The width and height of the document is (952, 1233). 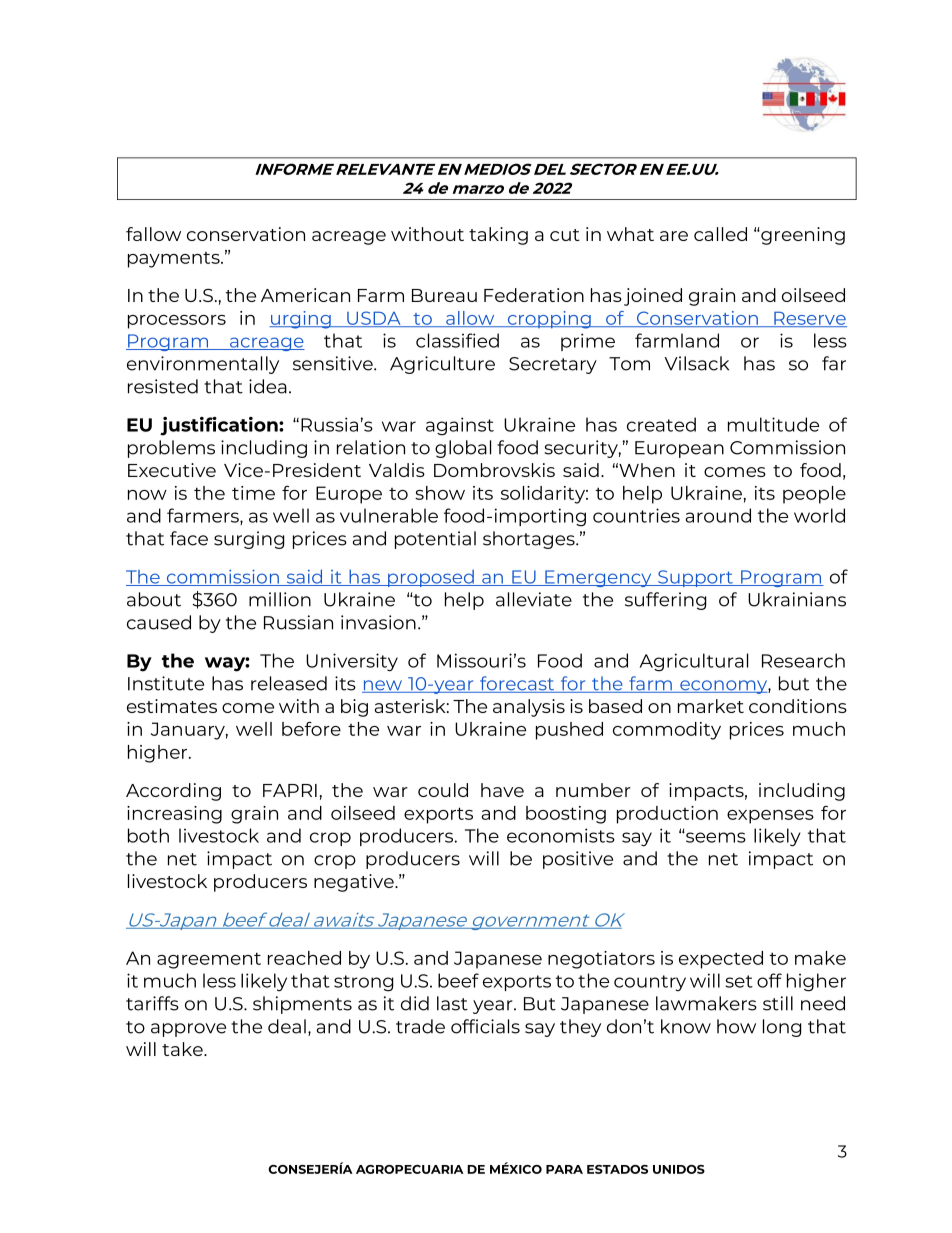 I want to click on forecast, so click(x=517, y=684).
